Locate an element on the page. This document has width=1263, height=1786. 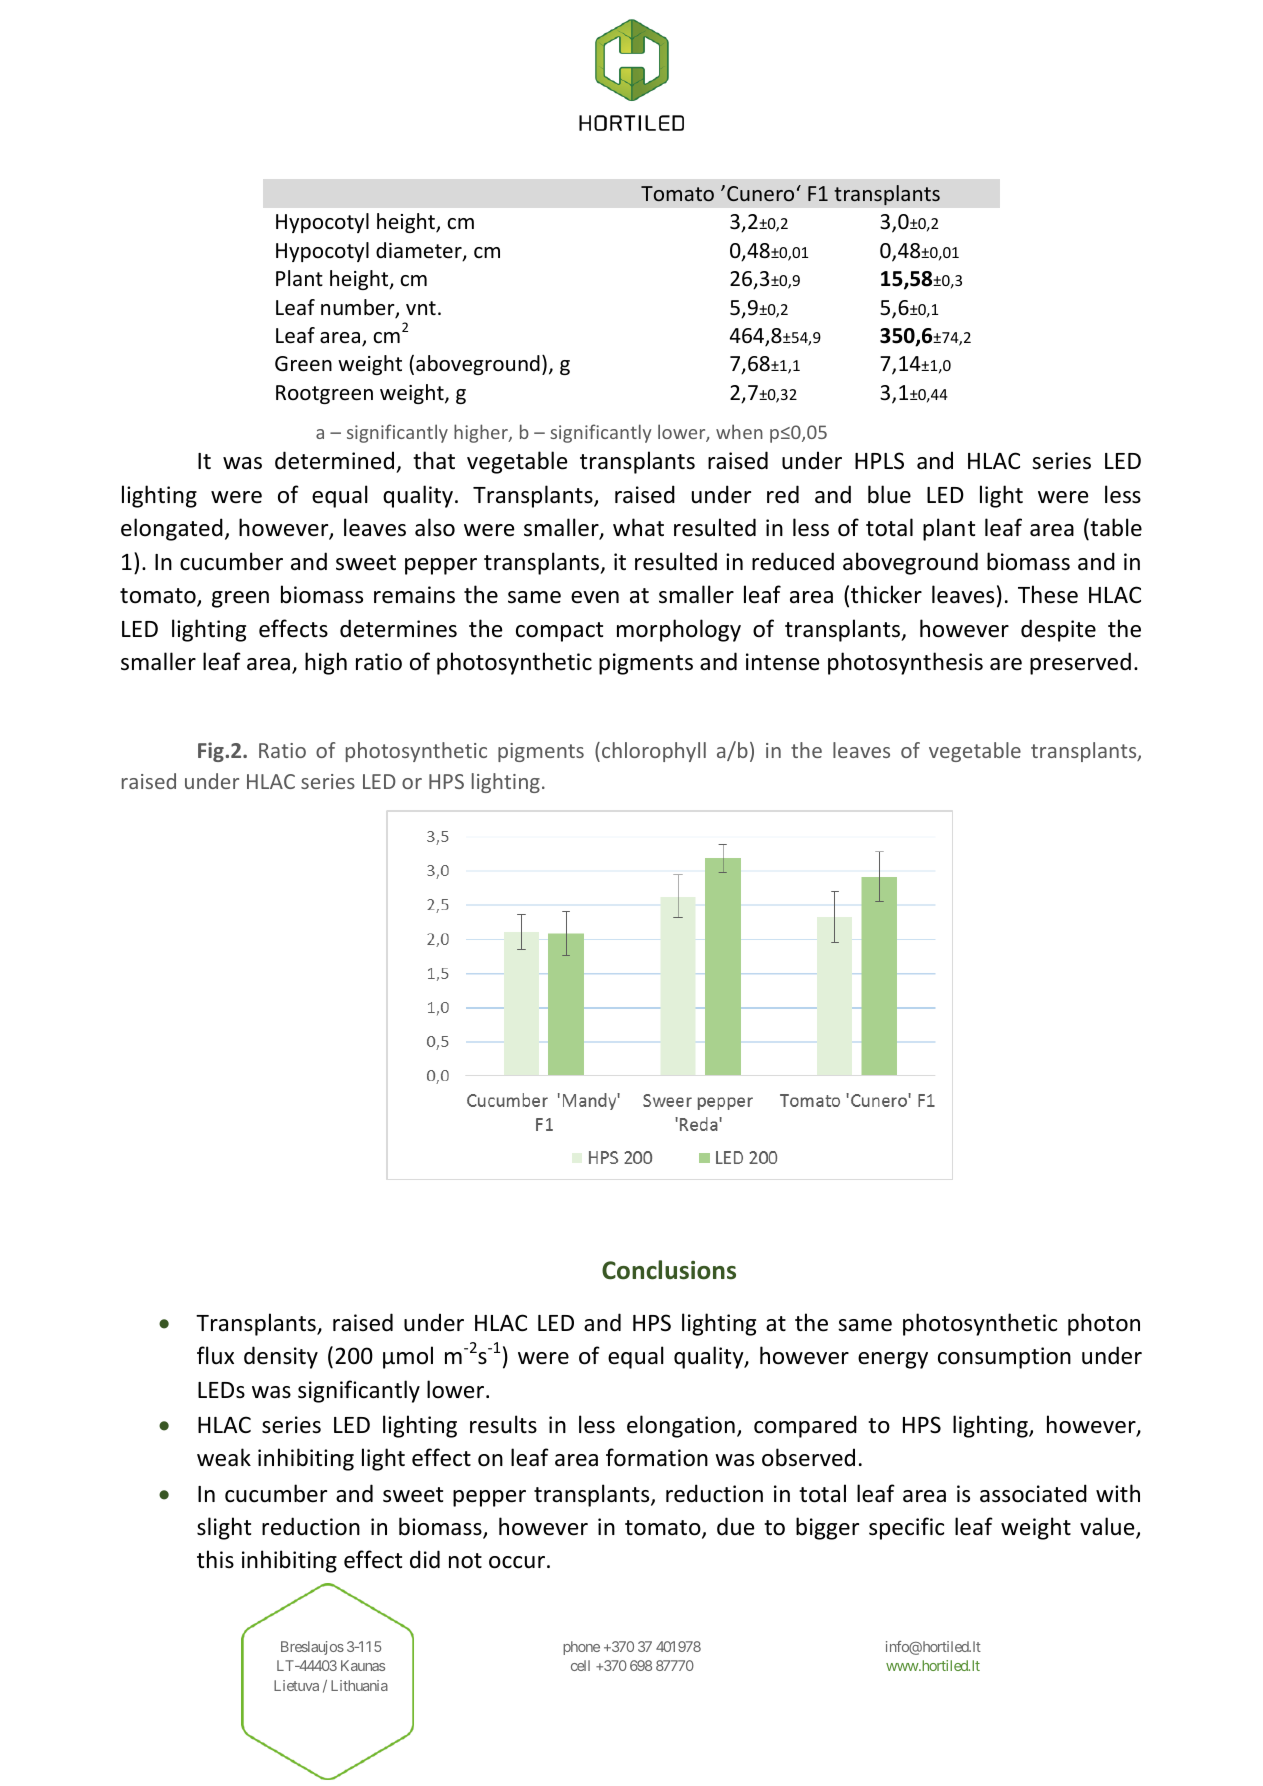
preserved is located at coordinates (1080, 663).
